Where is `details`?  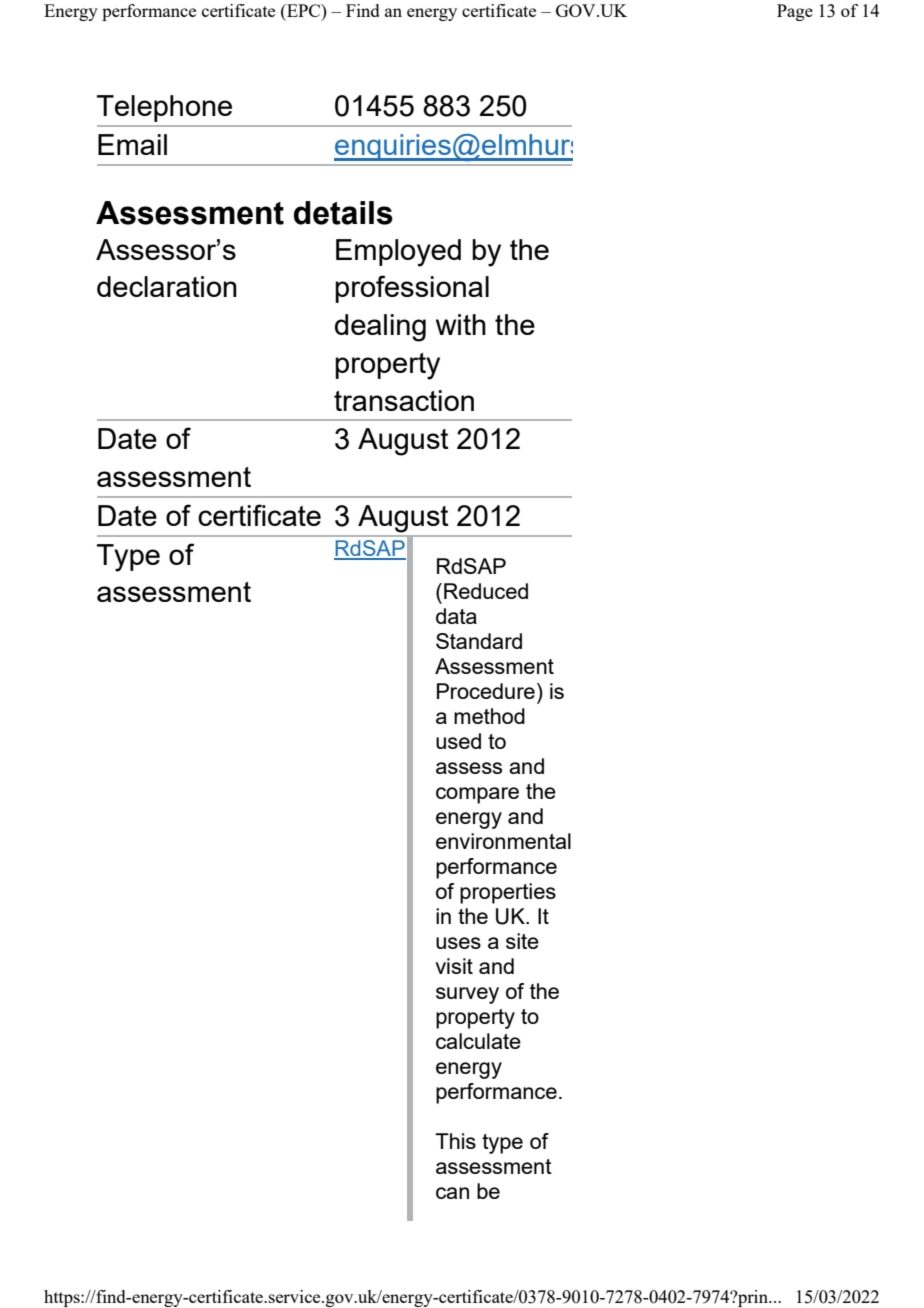 details is located at coordinates (343, 213).
